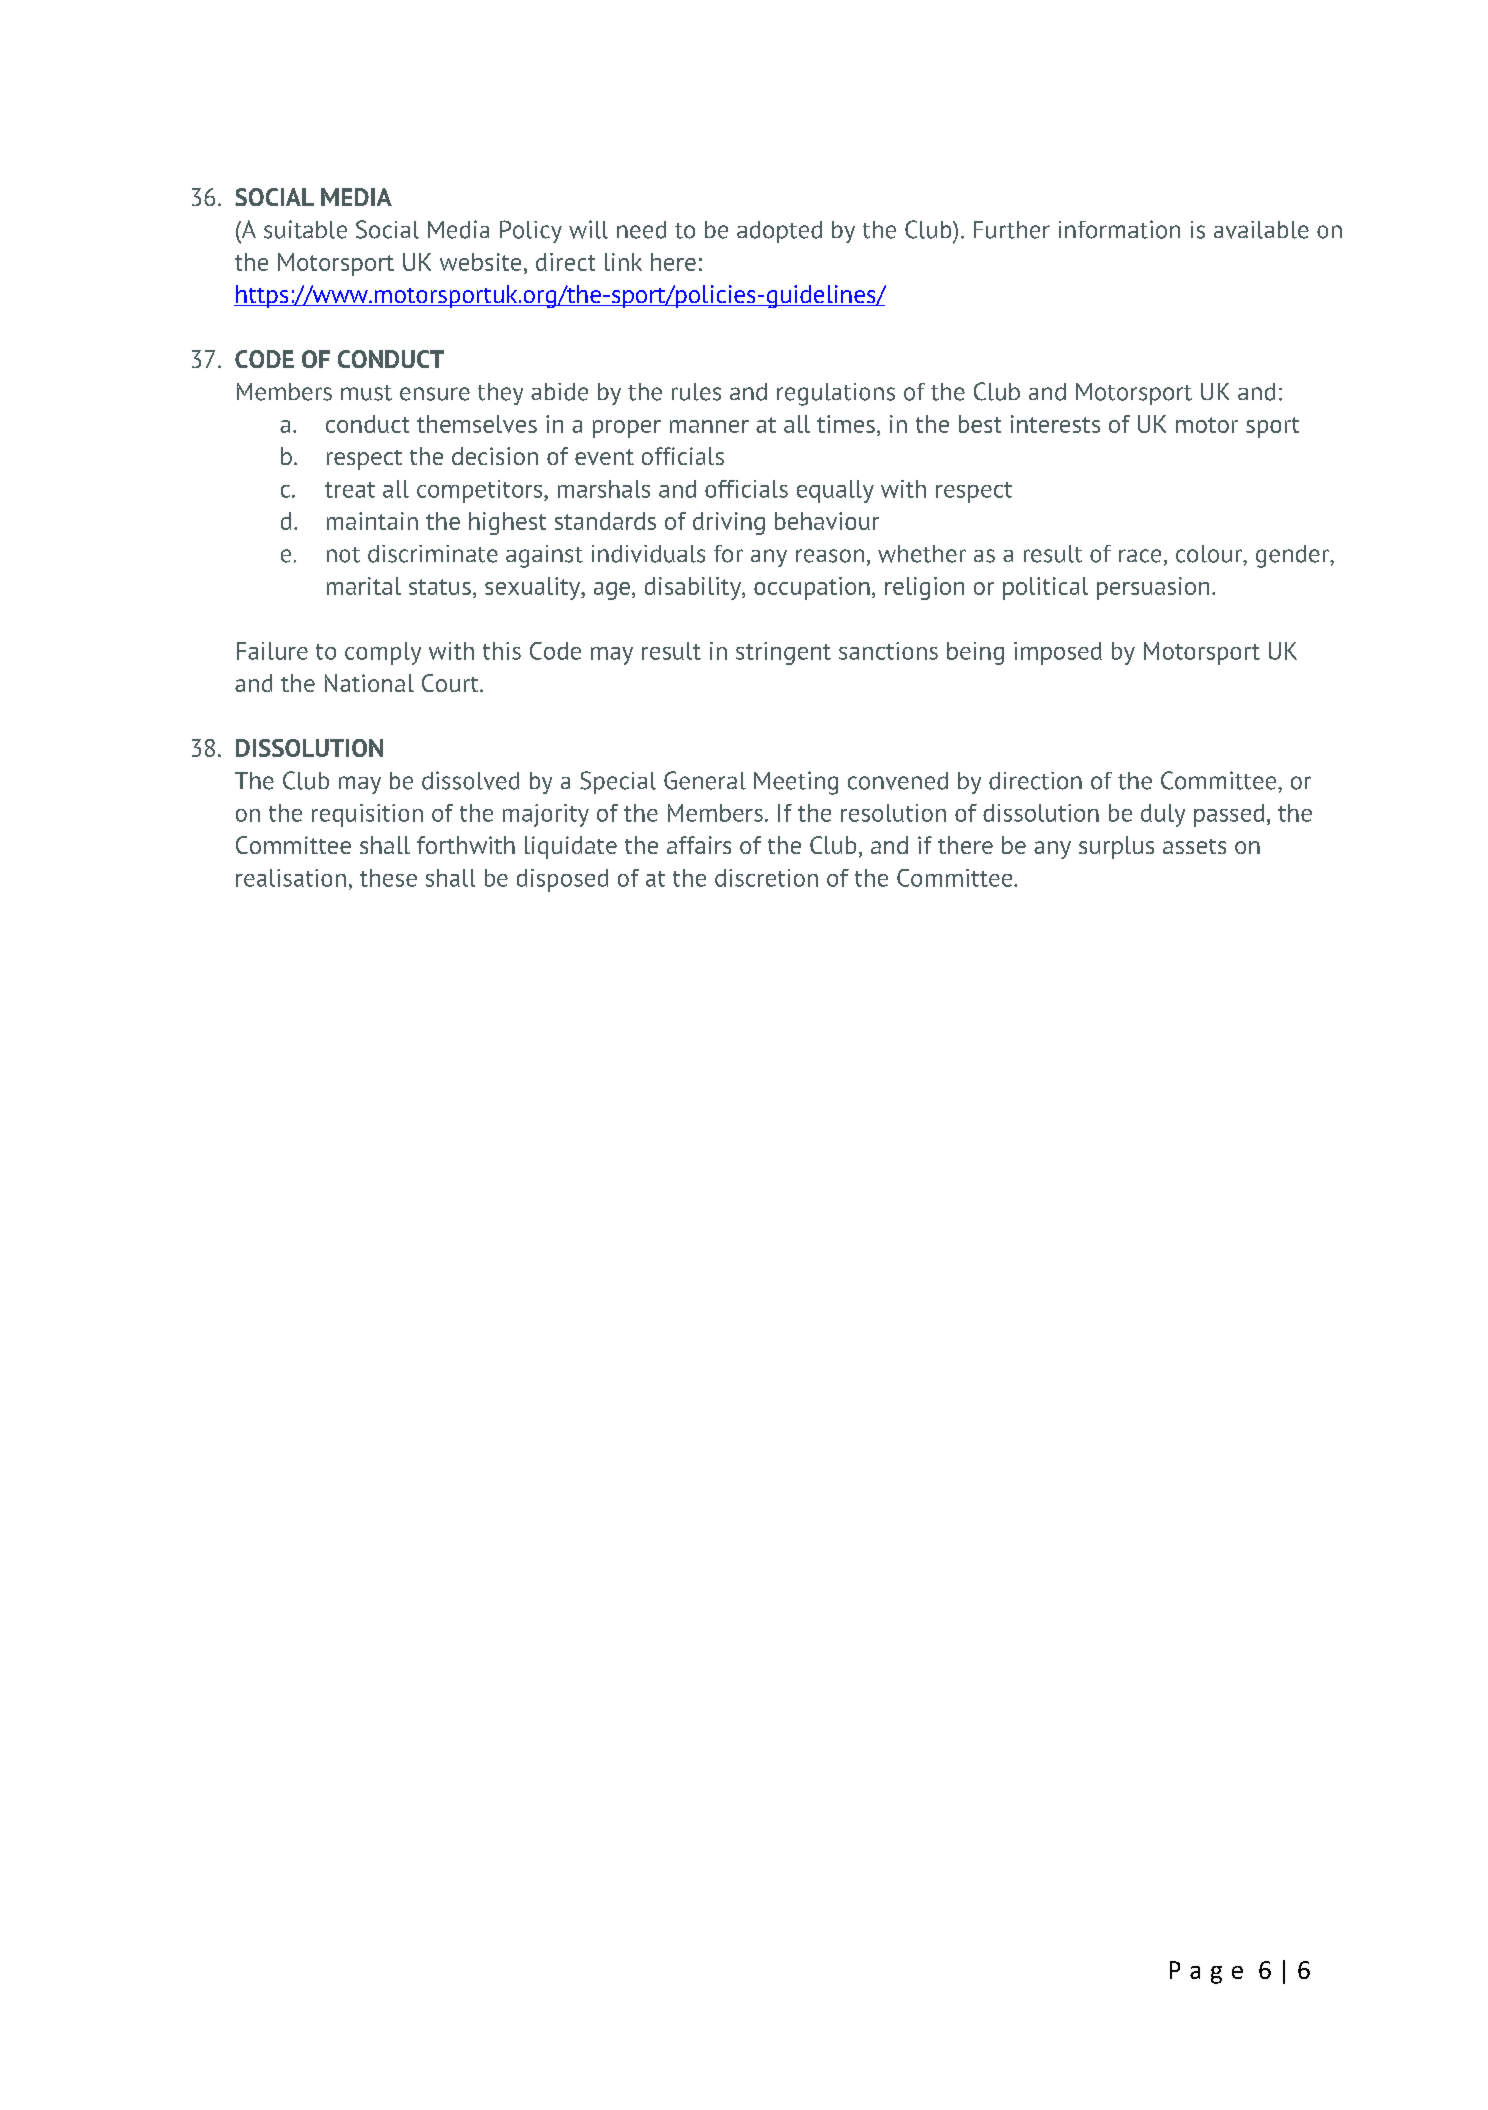 The width and height of the screenshot is (1488, 2110). Describe the element at coordinates (779, 232) in the screenshot. I see `adopted` at that location.
